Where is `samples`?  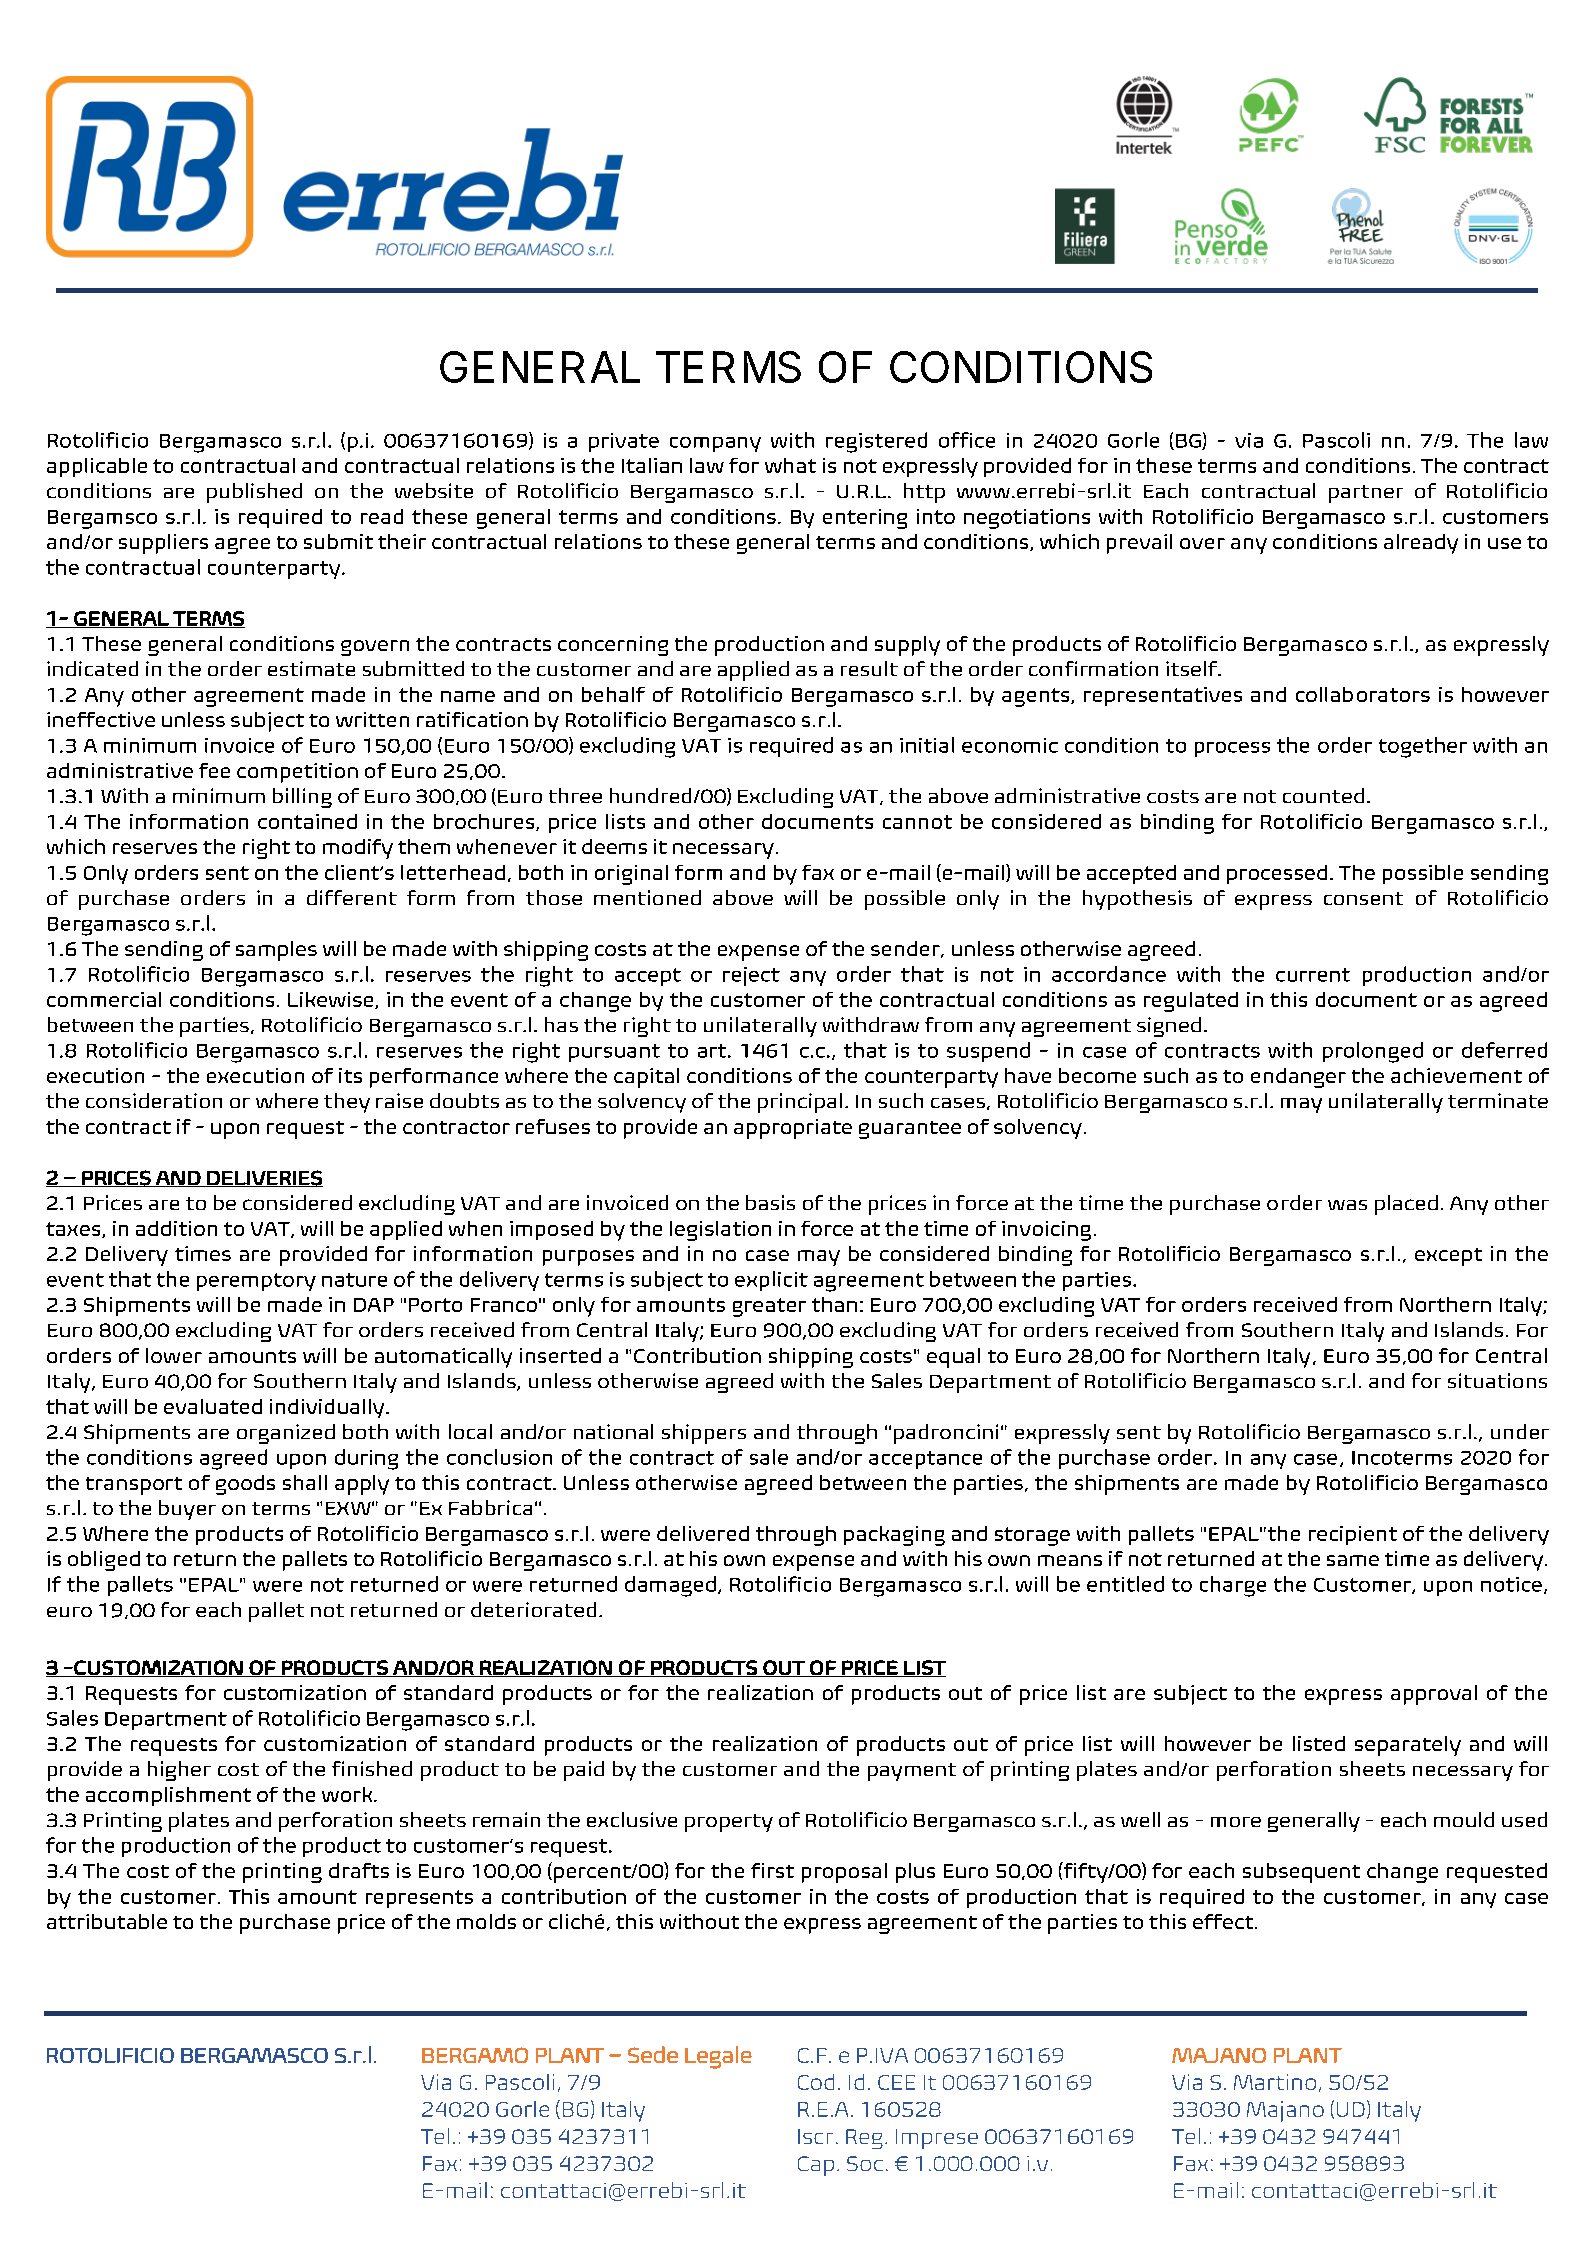 samples is located at coordinates (276, 951).
